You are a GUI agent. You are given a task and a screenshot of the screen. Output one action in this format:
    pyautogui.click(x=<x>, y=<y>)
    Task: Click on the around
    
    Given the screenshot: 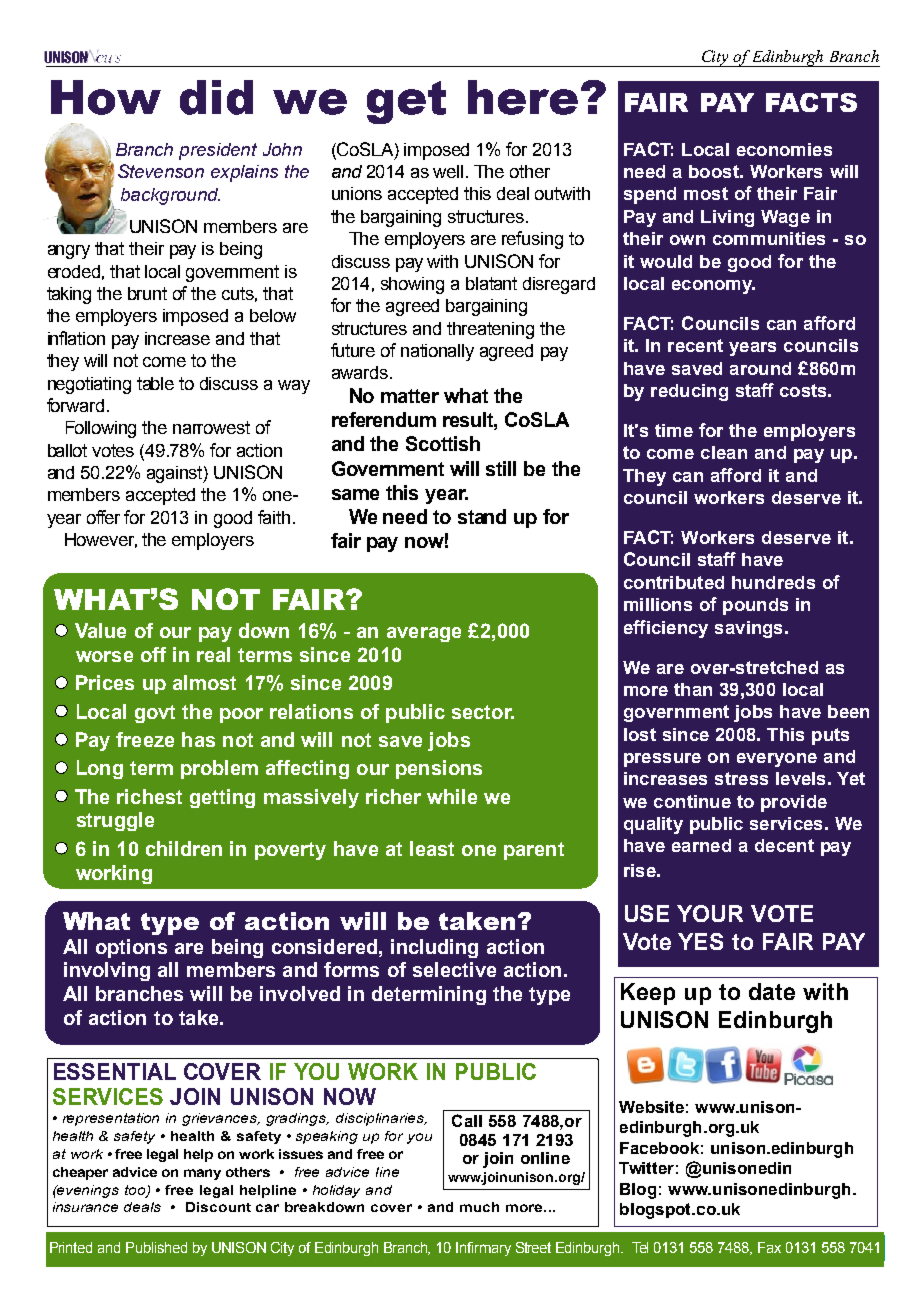 What is the action you would take?
    pyautogui.click(x=760, y=368)
